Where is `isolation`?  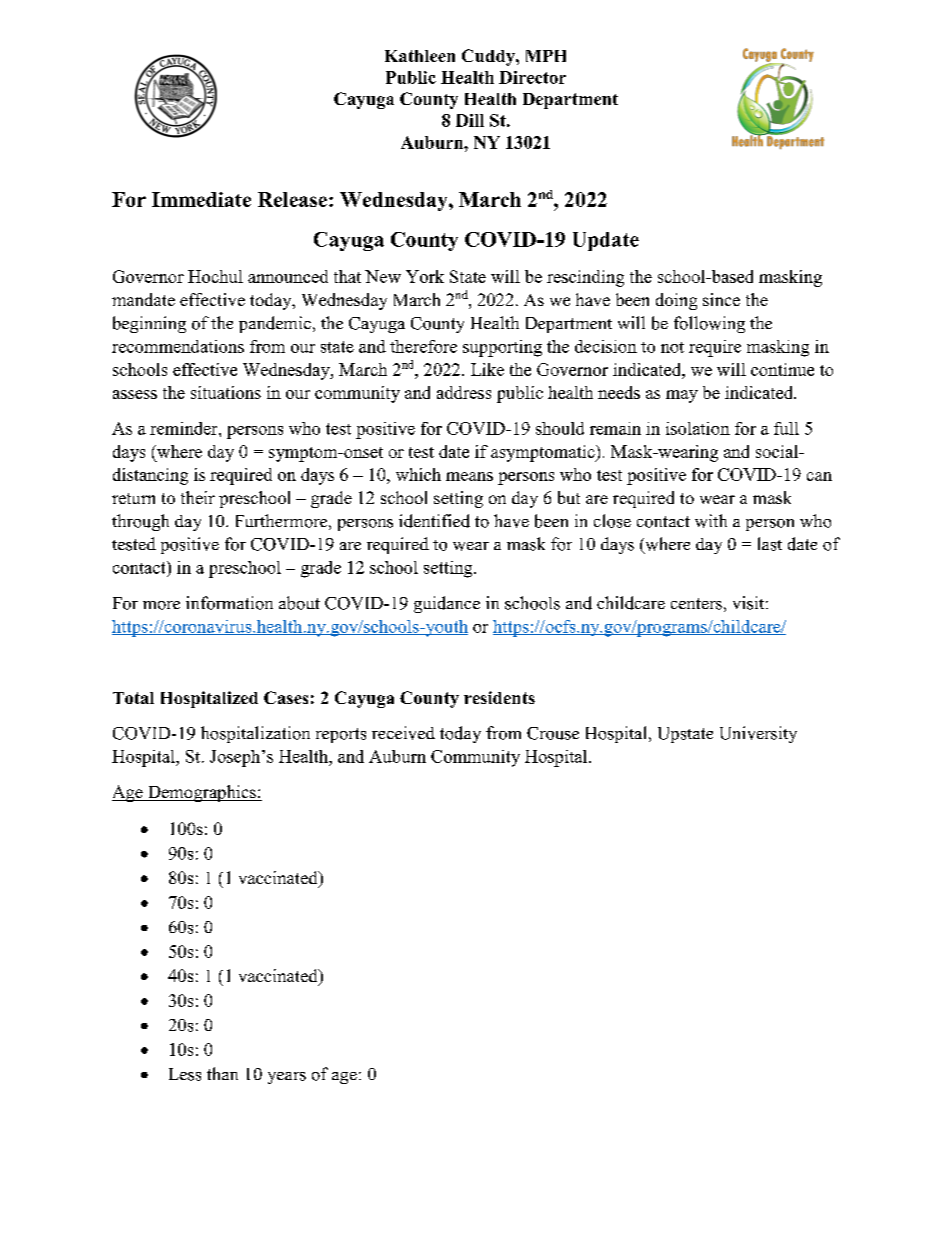
isolation is located at coordinates (698, 428).
